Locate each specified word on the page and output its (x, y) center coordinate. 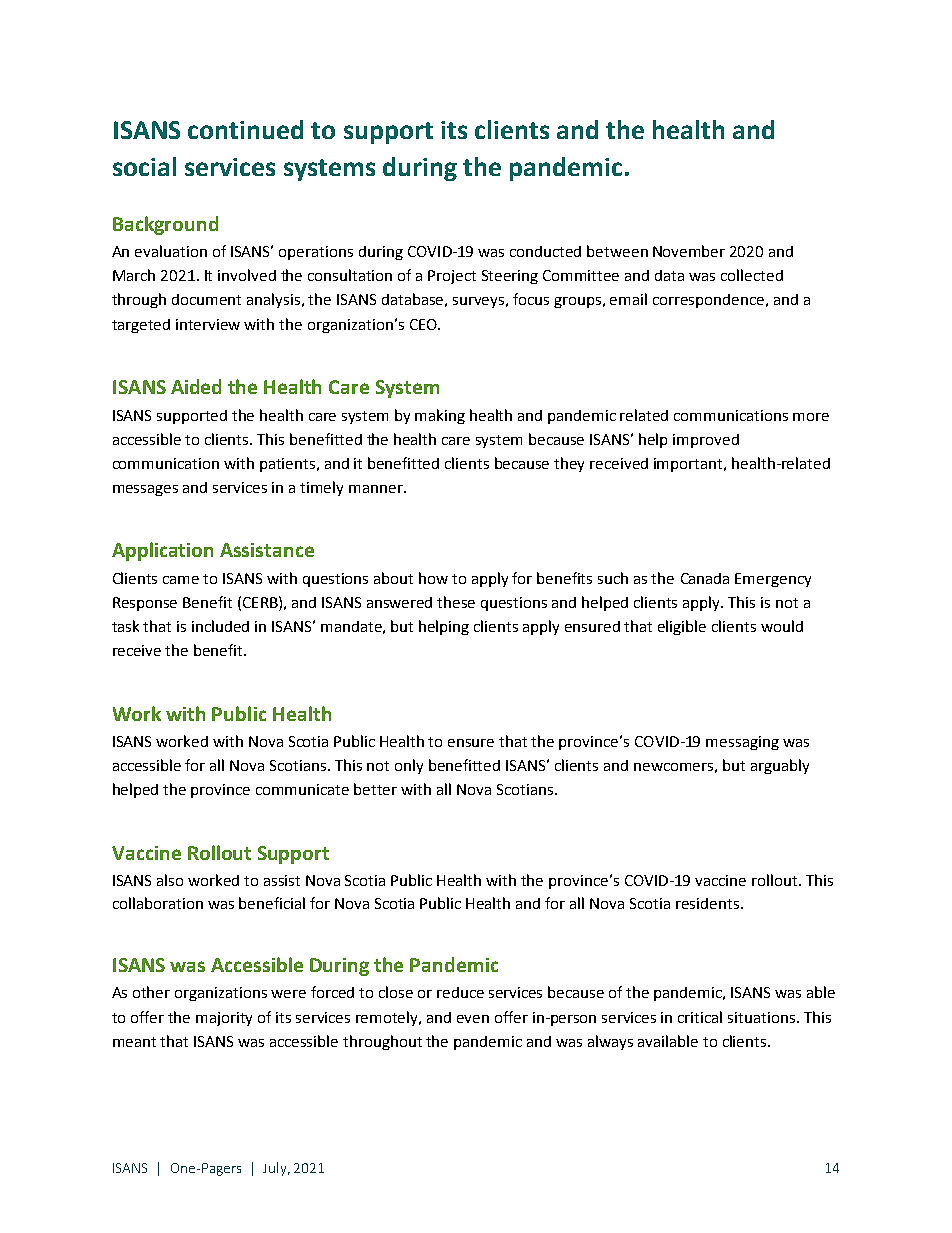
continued (245, 129)
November (689, 251)
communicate (302, 789)
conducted (545, 251)
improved (706, 441)
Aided (196, 386)
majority (224, 1019)
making (440, 416)
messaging (742, 743)
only (409, 766)
